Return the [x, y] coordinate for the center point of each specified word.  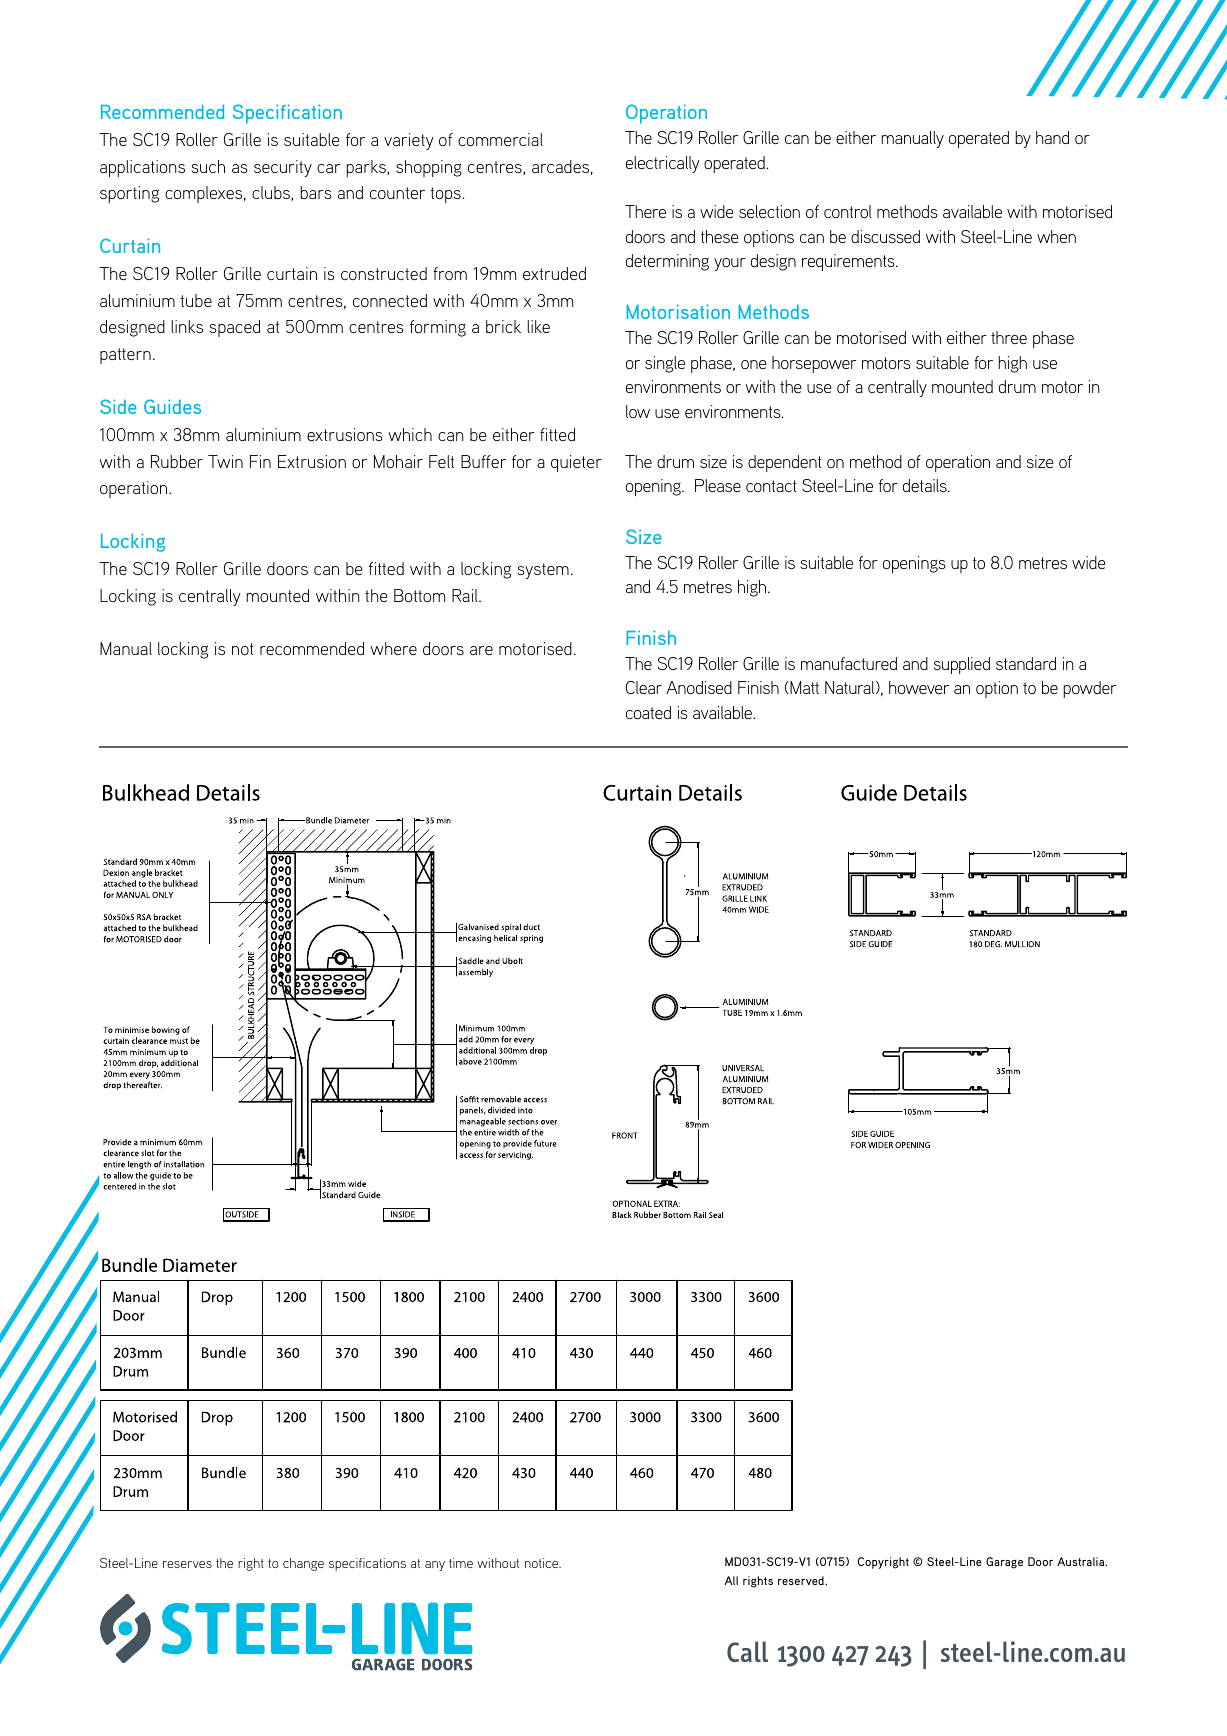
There [645, 211]
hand [1052, 137]
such [208, 166]
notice [543, 1563]
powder [1089, 689]
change [303, 1564]
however [919, 687]
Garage [1004, 1563]
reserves [187, 1564]
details [926, 485]
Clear [644, 687]
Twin [225, 461]
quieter [576, 463]
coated [648, 712]
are [481, 650]
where [393, 648]
